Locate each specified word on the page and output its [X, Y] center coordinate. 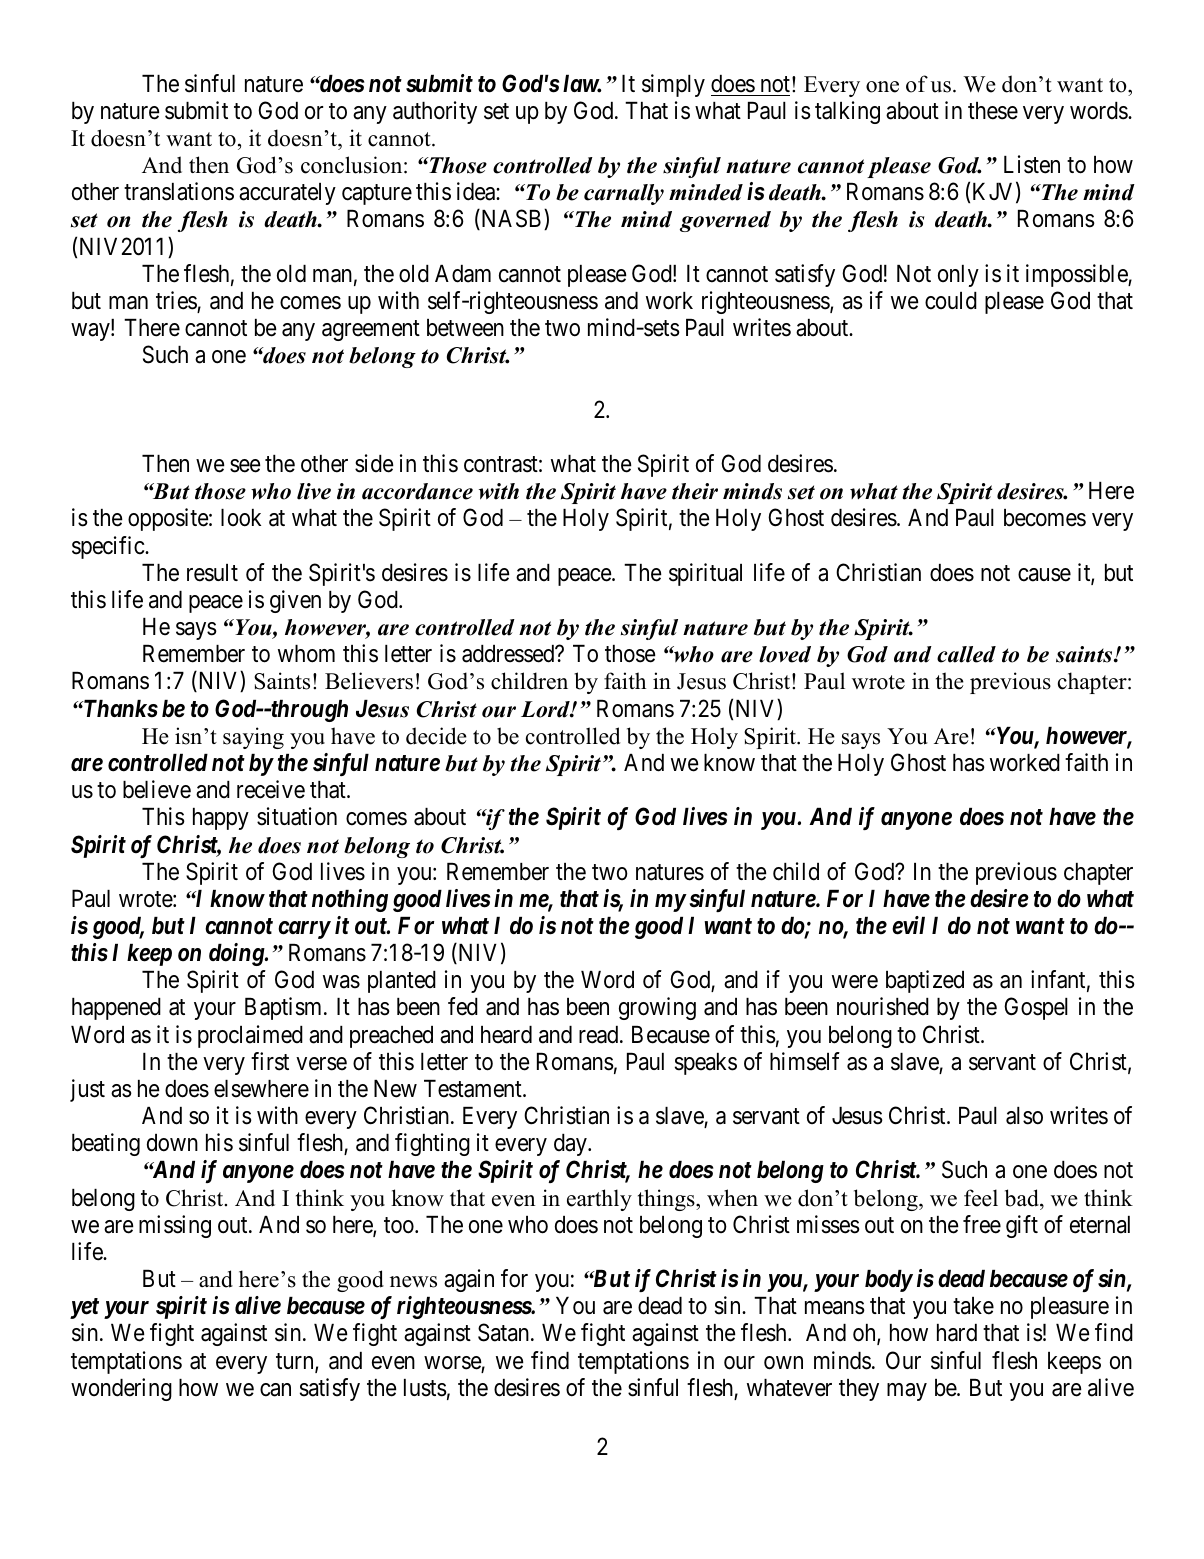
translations [179, 191]
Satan [505, 1332]
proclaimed [250, 1036]
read [600, 1035]
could [951, 301]
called [966, 654]
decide [436, 736]
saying [253, 738]
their [695, 491]
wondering [121, 1389]
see [245, 466]
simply [673, 85]
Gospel [1036, 1008]
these [993, 111]
